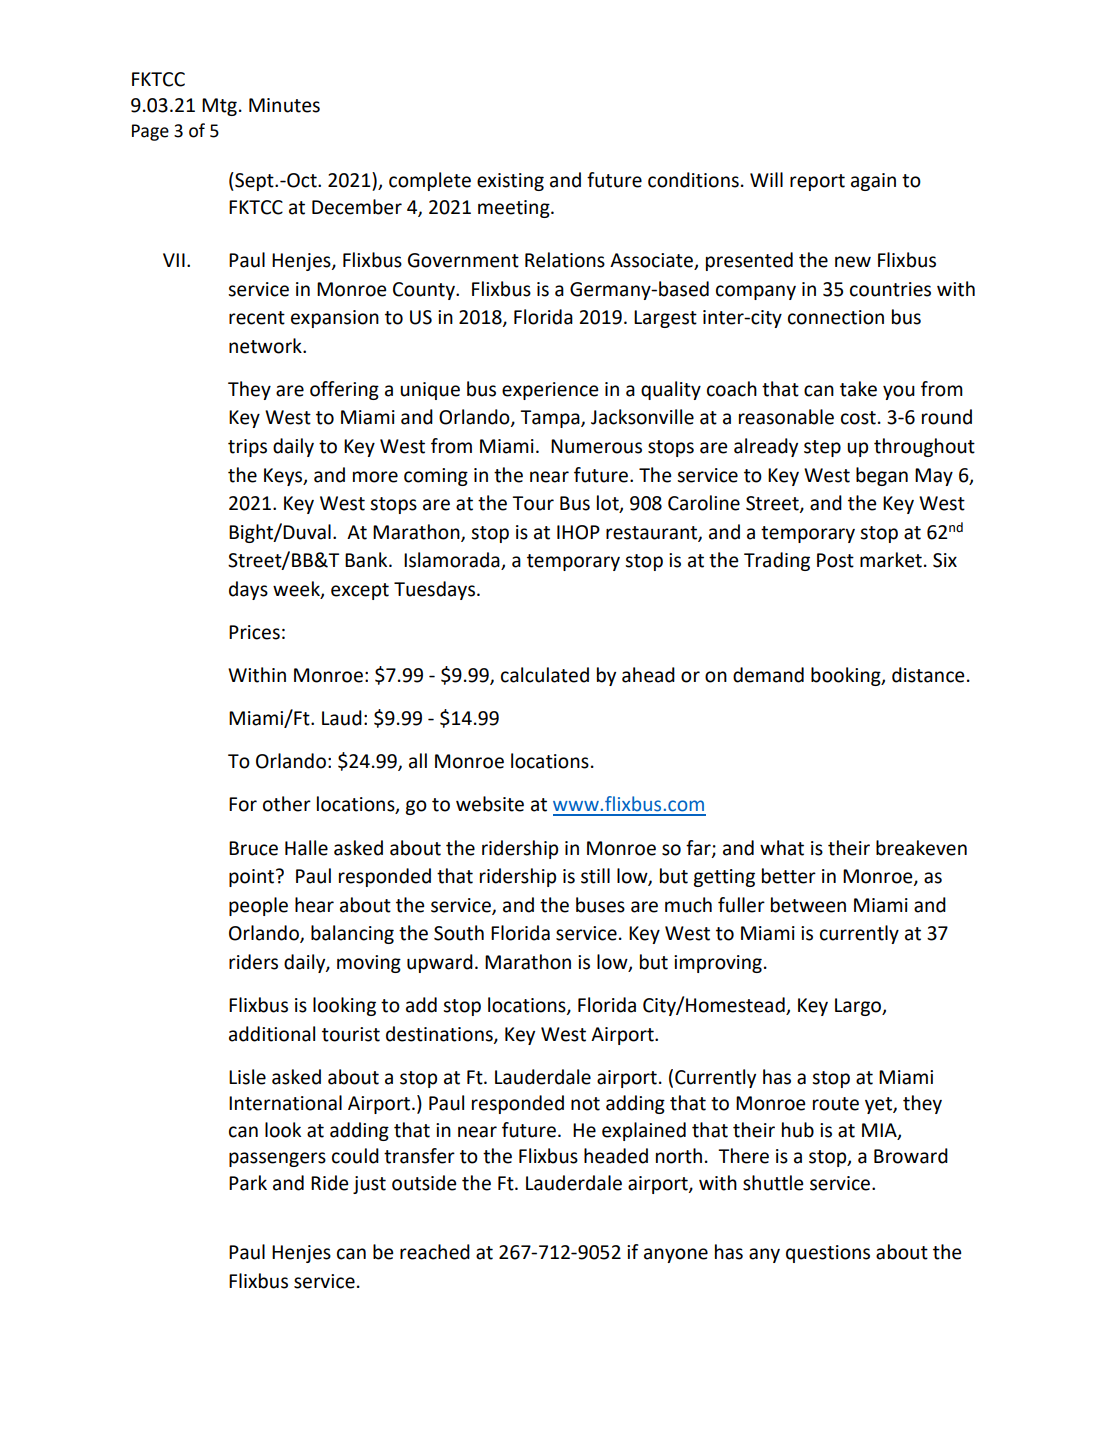  Describe the element at coordinates (545, 675) in the screenshot. I see `calculated` at that location.
